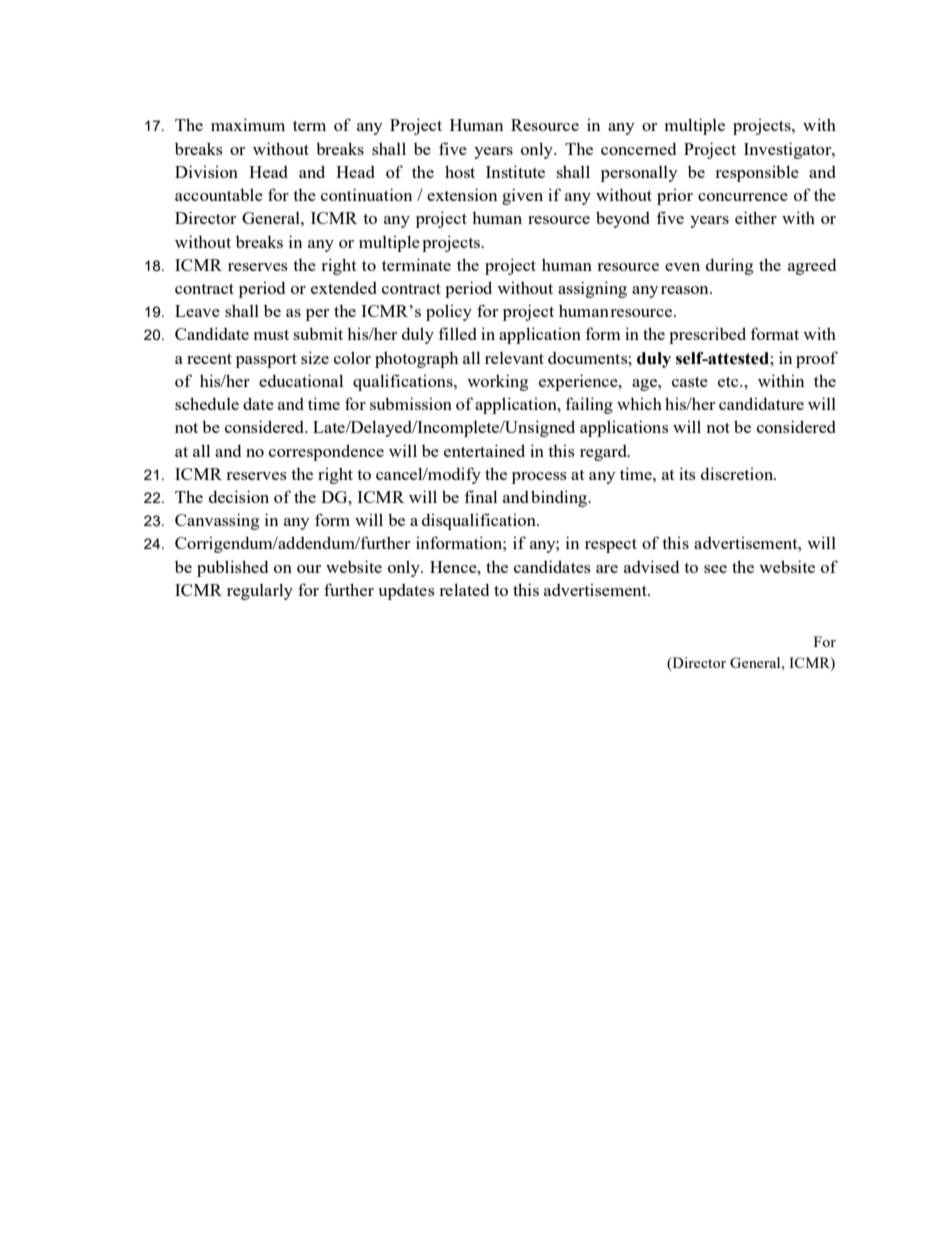  What do you see at coordinates (607, 569) in the screenshot?
I see `are` at bounding box center [607, 569].
